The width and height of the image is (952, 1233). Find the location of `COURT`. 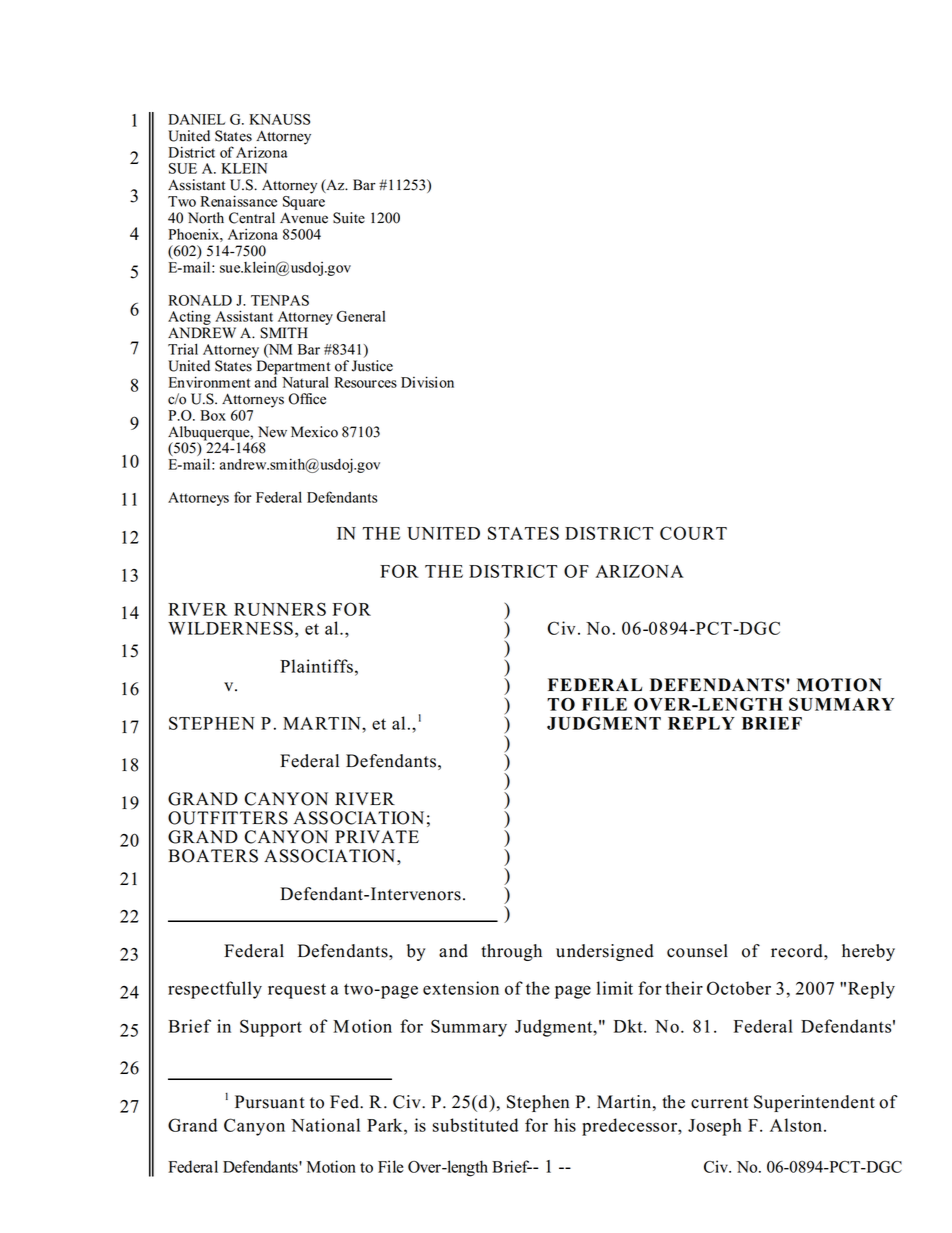

COURT is located at coordinates (693, 533).
